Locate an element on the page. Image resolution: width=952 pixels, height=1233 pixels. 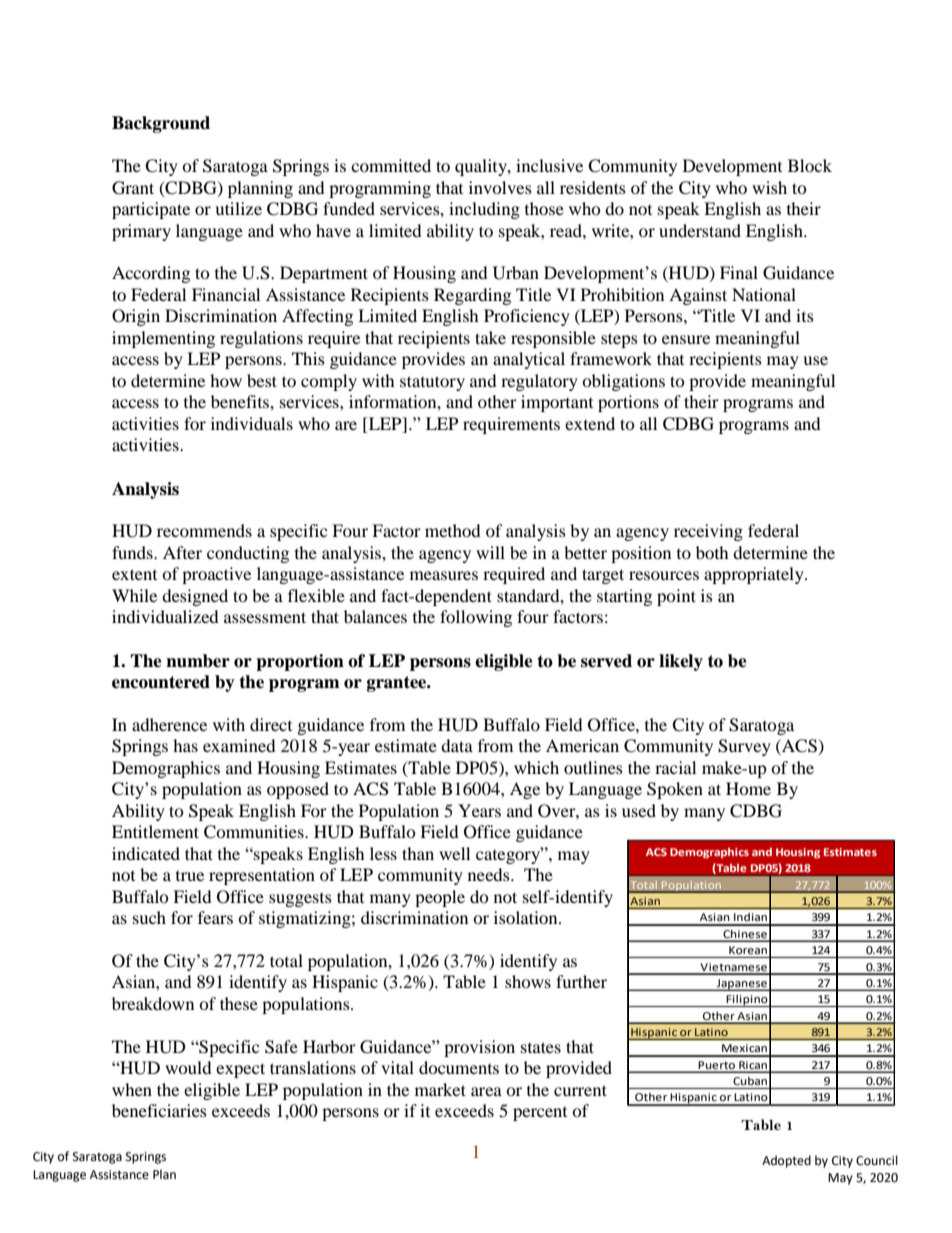
method is located at coordinates (453, 530).
